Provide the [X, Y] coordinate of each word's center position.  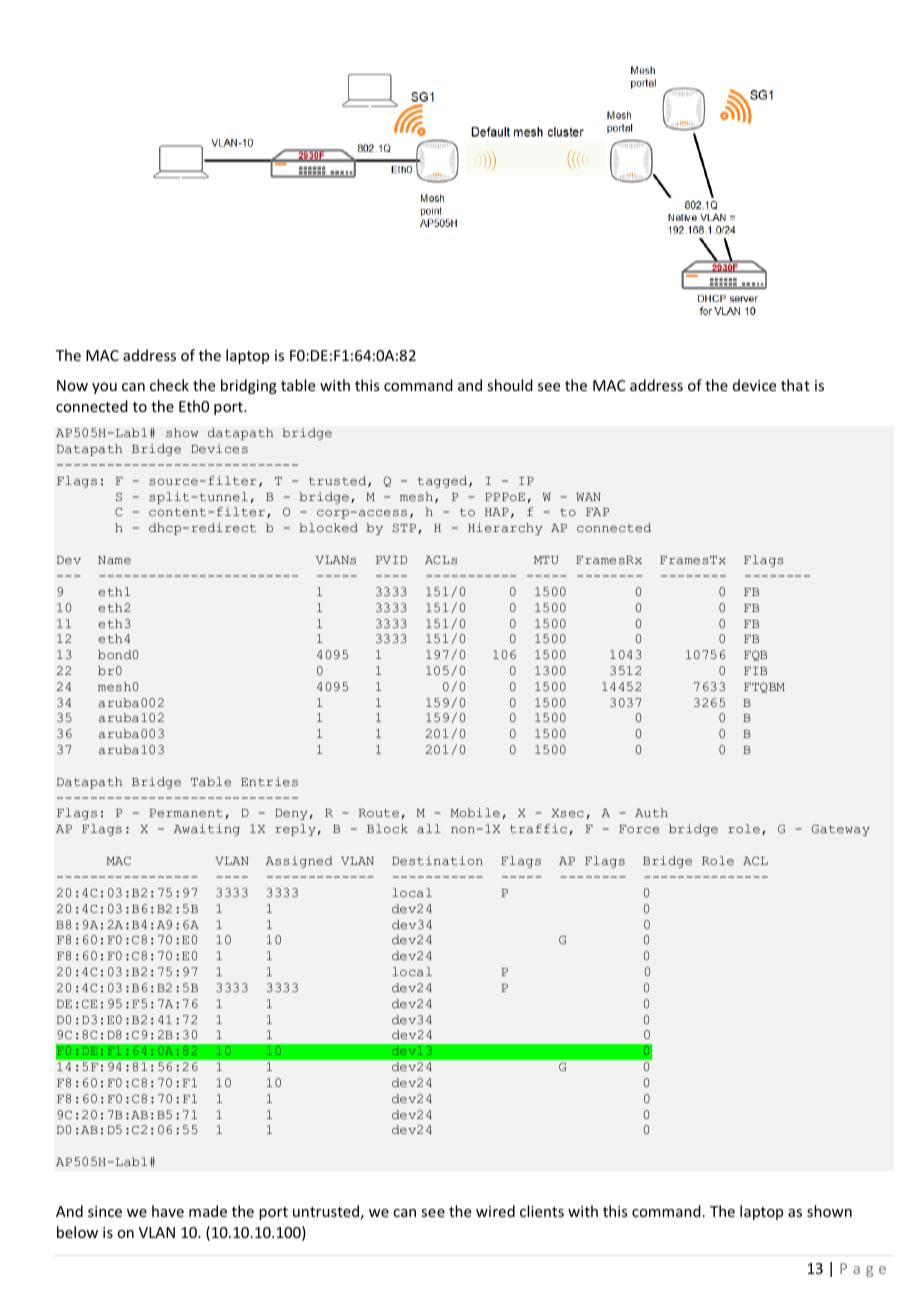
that [795, 385]
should [510, 385]
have [168, 1211]
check [169, 385]
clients [542, 1211]
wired [495, 1211]
